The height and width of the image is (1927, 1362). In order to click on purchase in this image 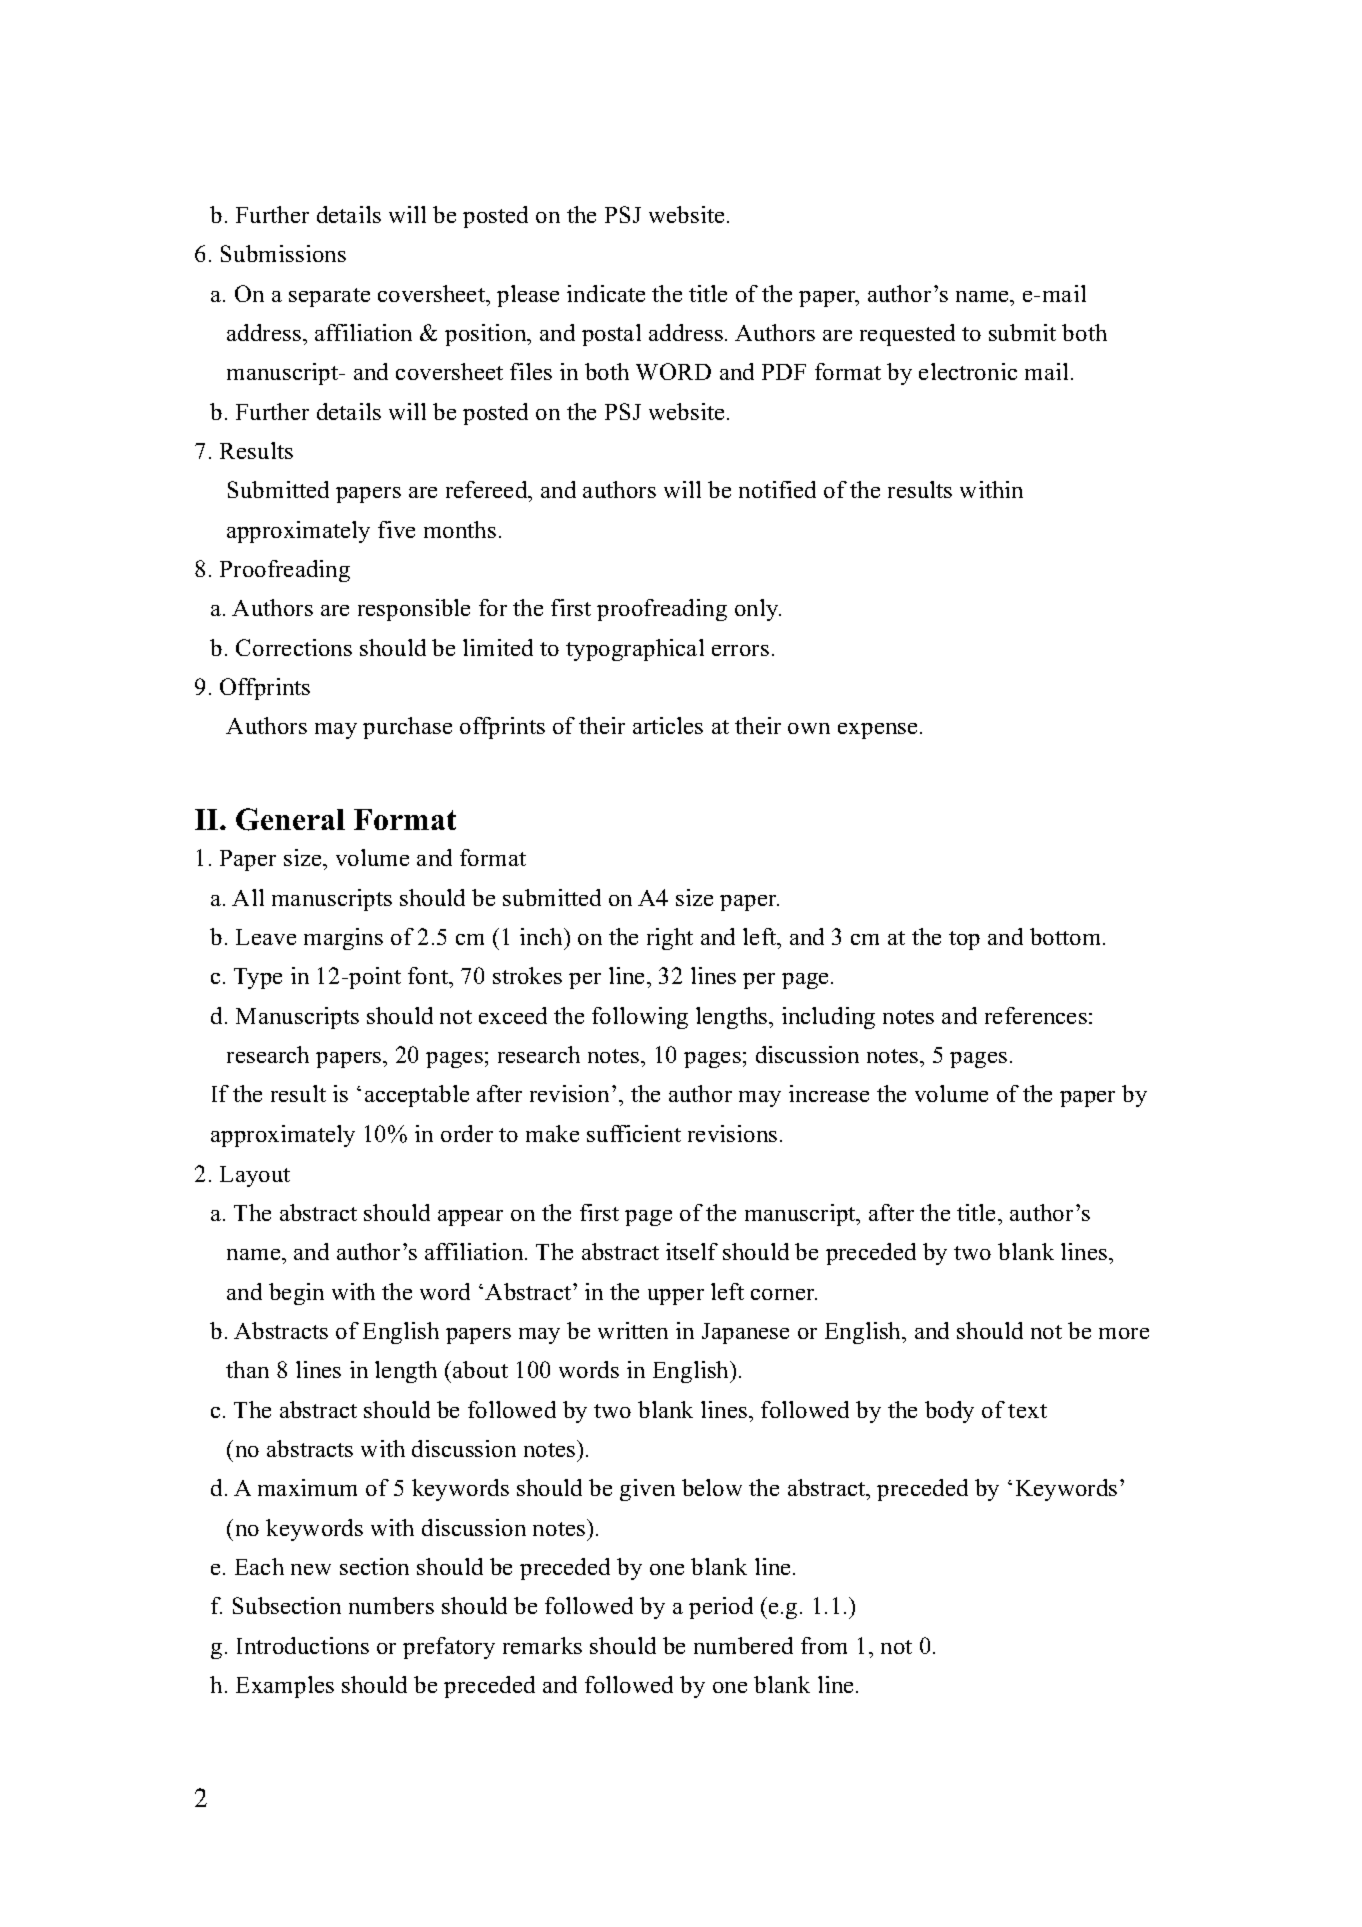, I will do `click(407, 728)`.
